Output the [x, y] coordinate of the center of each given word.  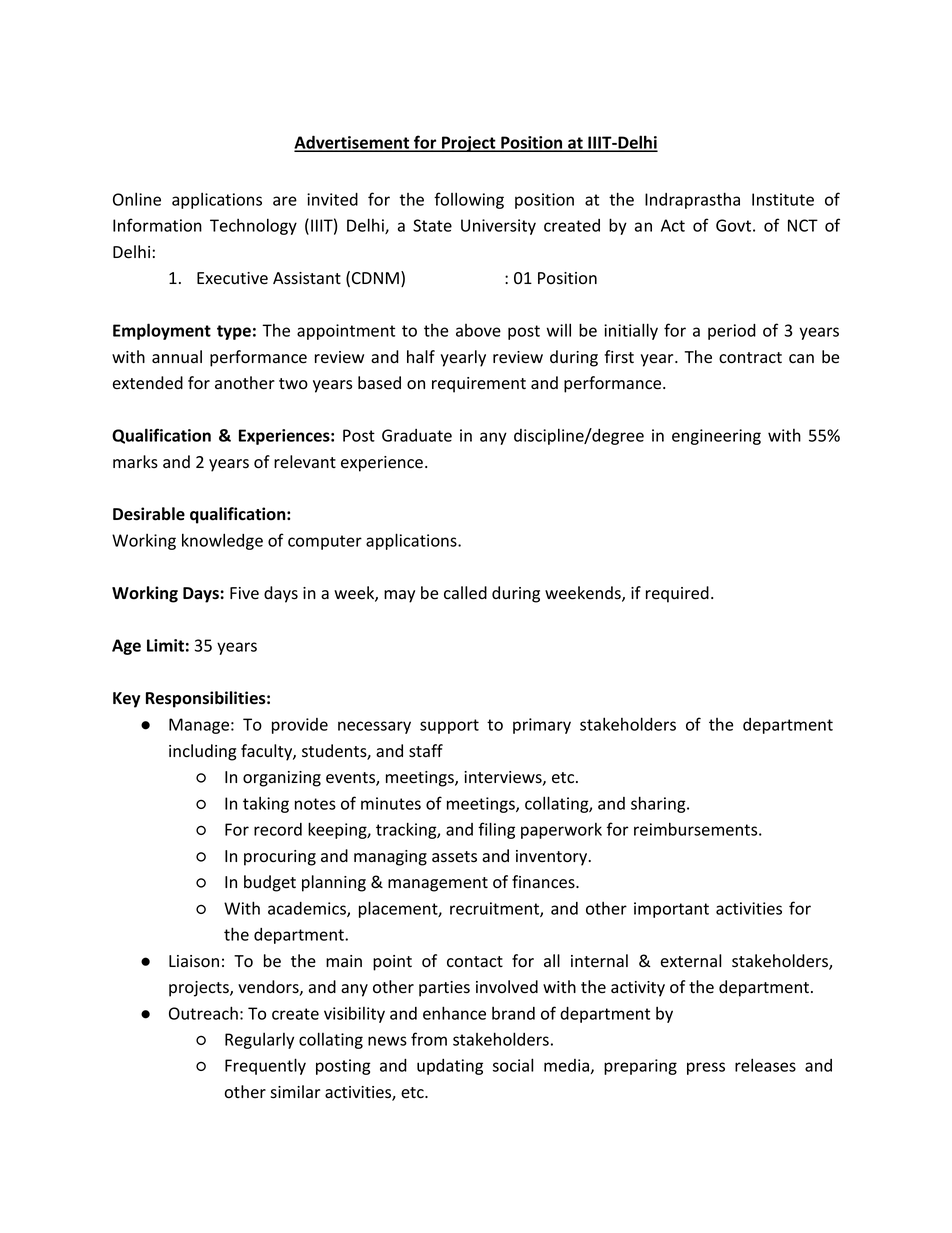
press [706, 1068]
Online [137, 199]
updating [450, 1067]
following [469, 200]
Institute [783, 199]
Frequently [265, 1066]
